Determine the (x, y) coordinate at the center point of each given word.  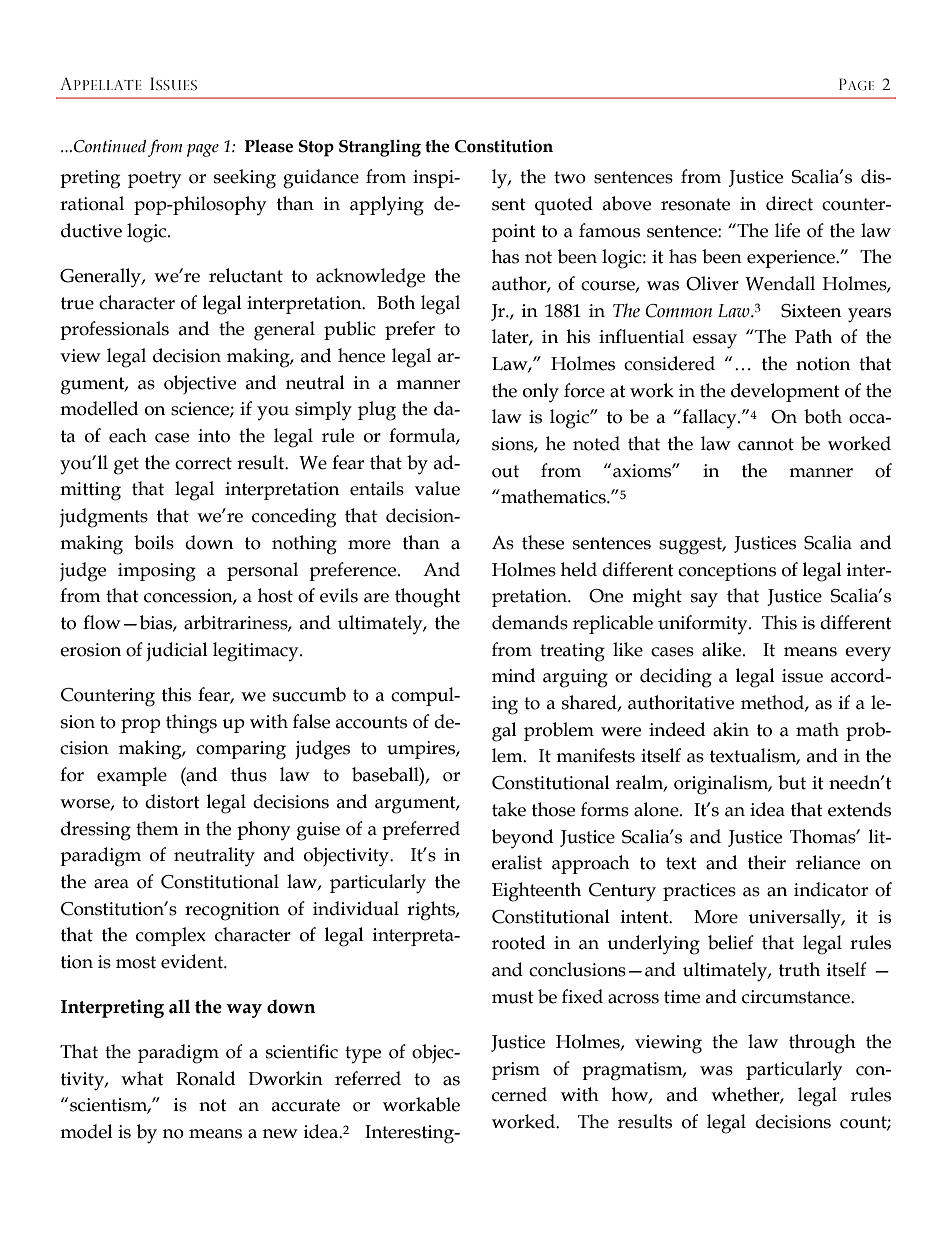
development (785, 392)
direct (789, 203)
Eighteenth (536, 892)
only (541, 393)
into (214, 436)
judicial (177, 651)
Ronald (205, 1078)
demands (530, 622)
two (570, 177)
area (111, 884)
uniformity (704, 624)
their (767, 862)
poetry (154, 179)
